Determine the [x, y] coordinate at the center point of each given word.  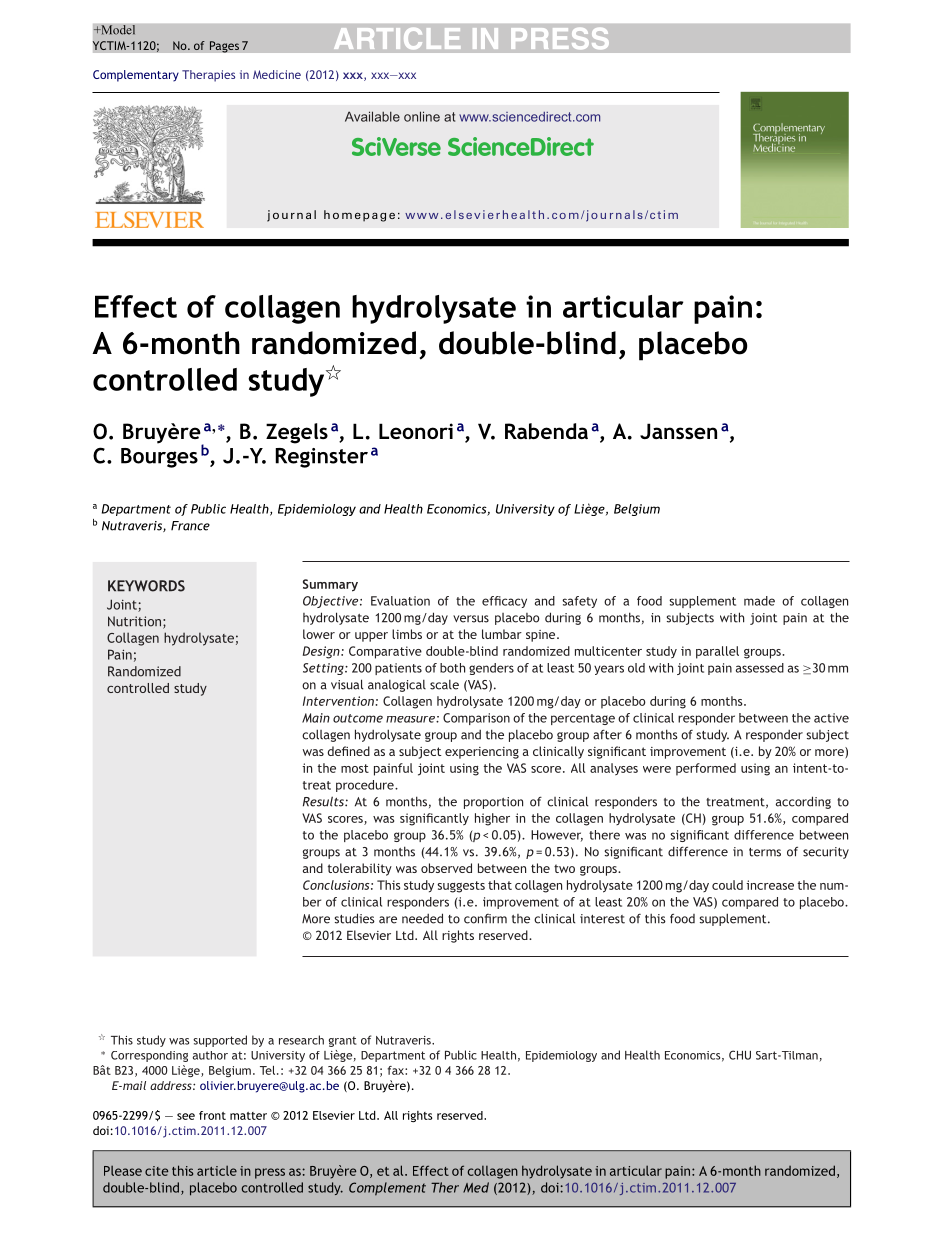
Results [324, 801]
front [212, 1115]
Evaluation [400, 601]
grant [343, 1041]
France [190, 526]
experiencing [482, 753]
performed [706, 769]
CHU [740, 1055]
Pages [224, 47]
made [759, 601]
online [422, 116]
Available [372, 116]
